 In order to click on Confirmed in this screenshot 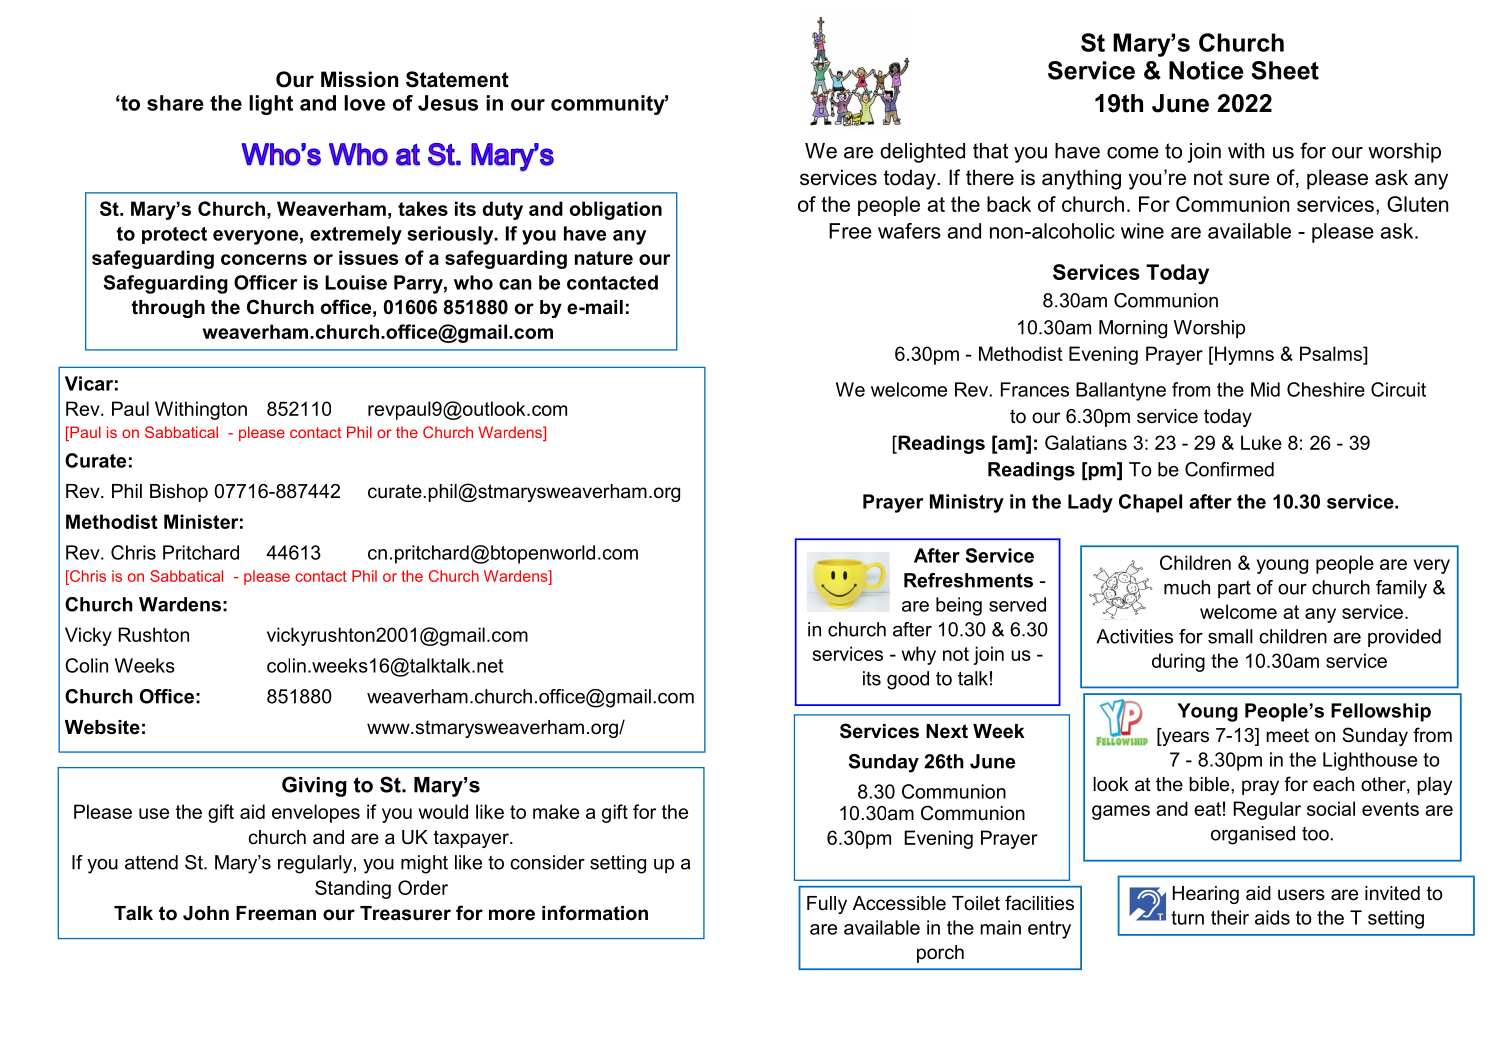, I will do `click(1229, 469)`.
